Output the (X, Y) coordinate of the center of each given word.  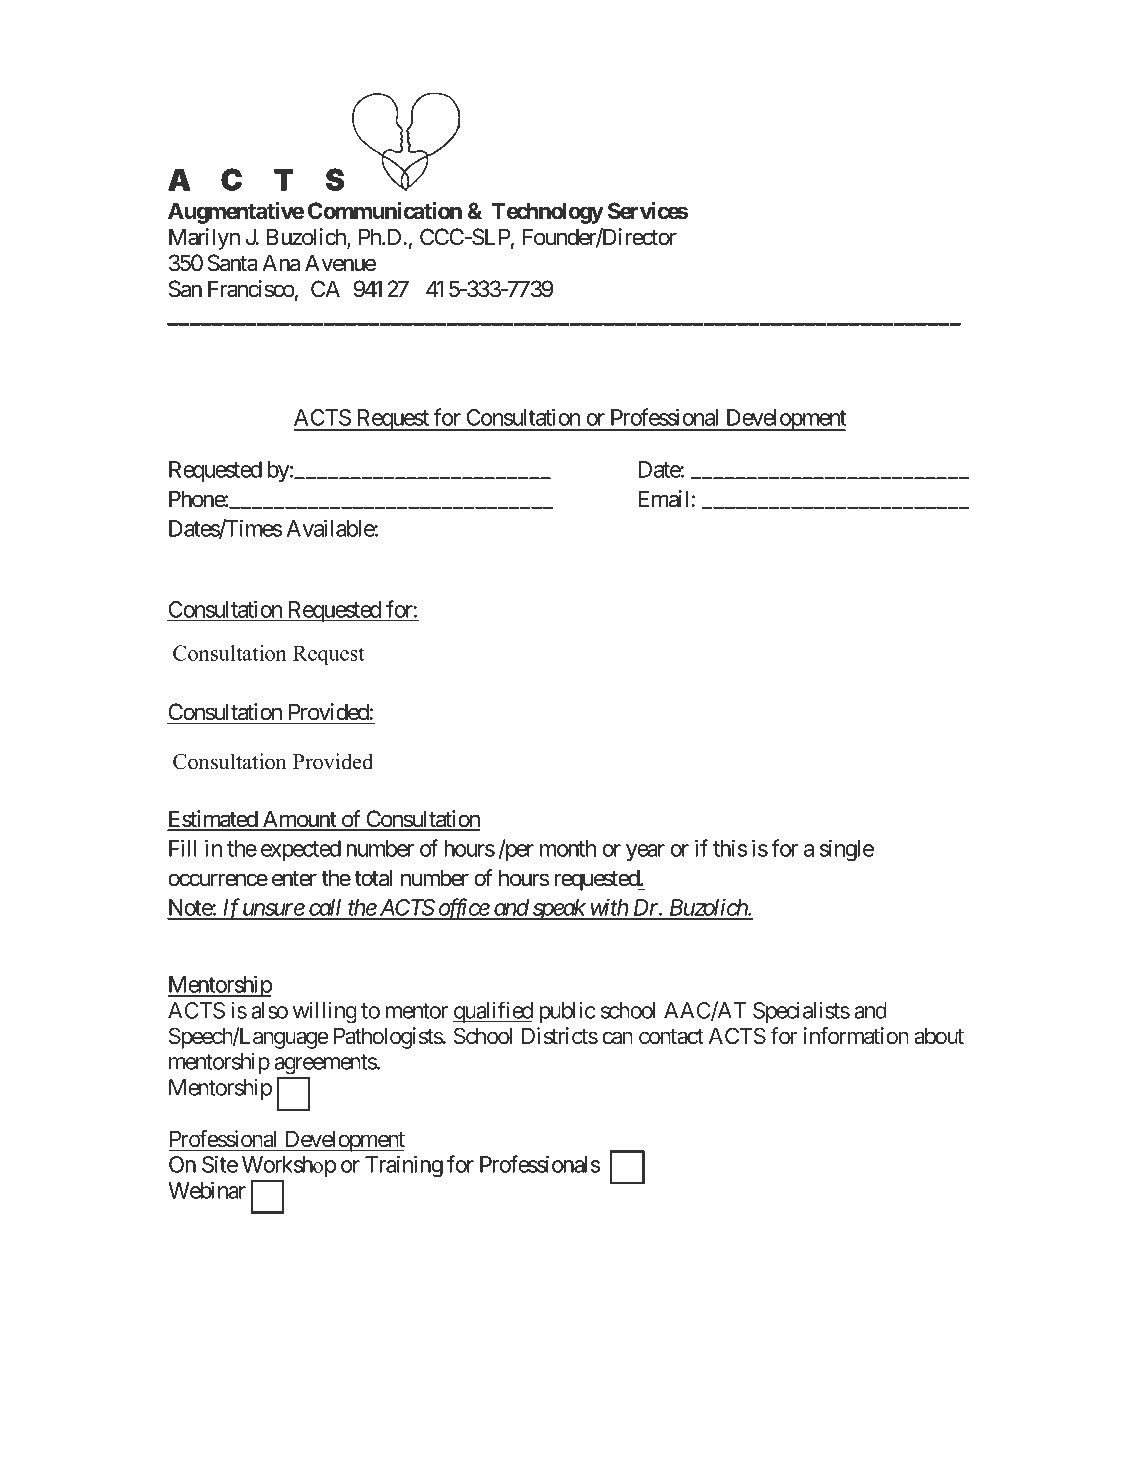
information (856, 1036)
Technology (548, 213)
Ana (281, 263)
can (617, 1038)
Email (665, 499)
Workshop (289, 1166)
